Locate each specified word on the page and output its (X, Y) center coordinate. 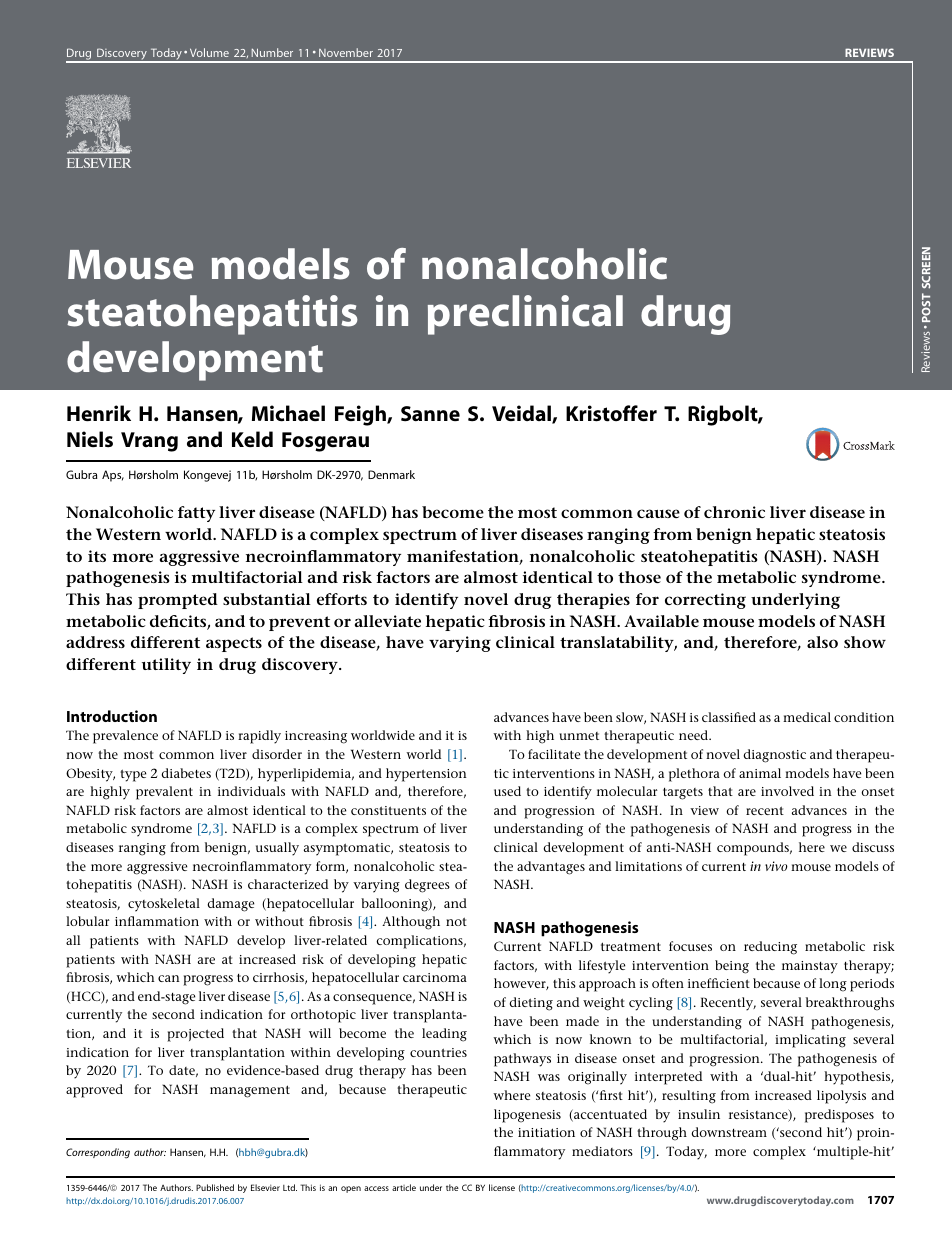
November (346, 52)
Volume (209, 52)
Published (215, 1187)
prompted (178, 601)
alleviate (388, 621)
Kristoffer (611, 413)
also (822, 642)
